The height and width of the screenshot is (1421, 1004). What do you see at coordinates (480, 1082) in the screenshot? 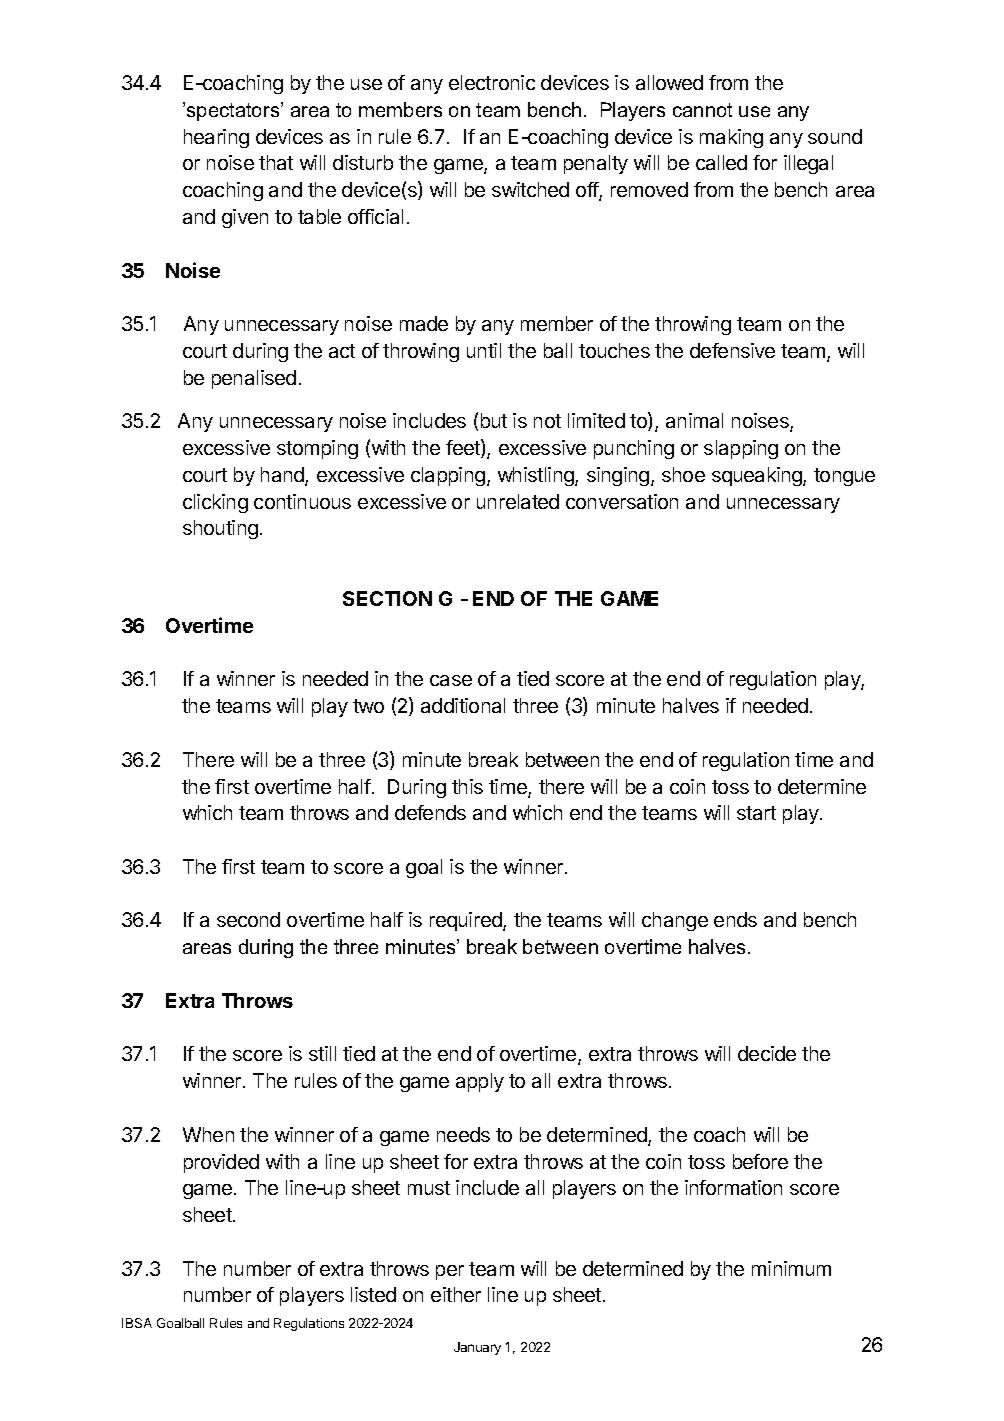
I see `apply` at bounding box center [480, 1082].
